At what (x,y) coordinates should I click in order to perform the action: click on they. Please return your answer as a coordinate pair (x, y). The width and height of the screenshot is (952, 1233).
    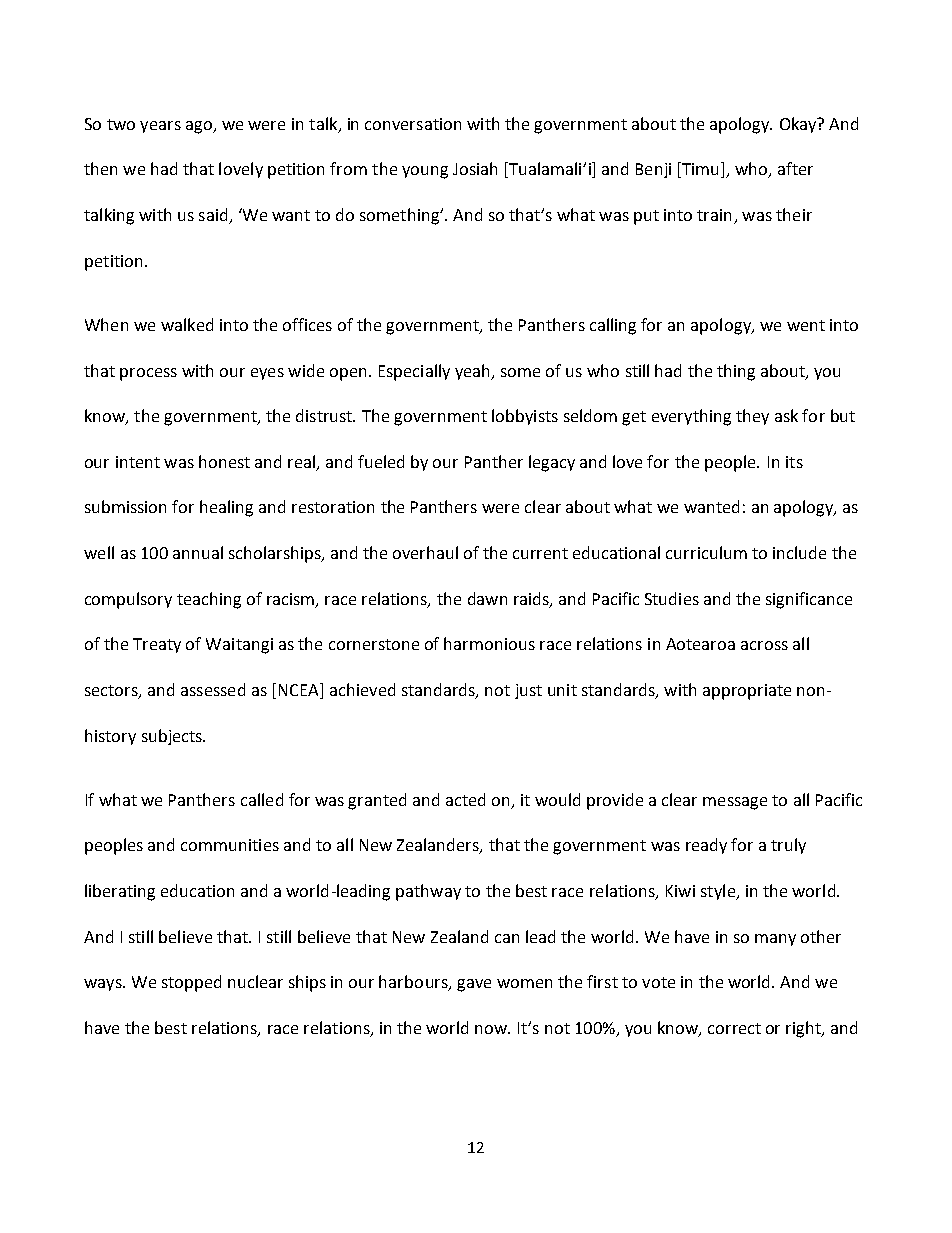
    Looking at the image, I should click on (752, 417).
